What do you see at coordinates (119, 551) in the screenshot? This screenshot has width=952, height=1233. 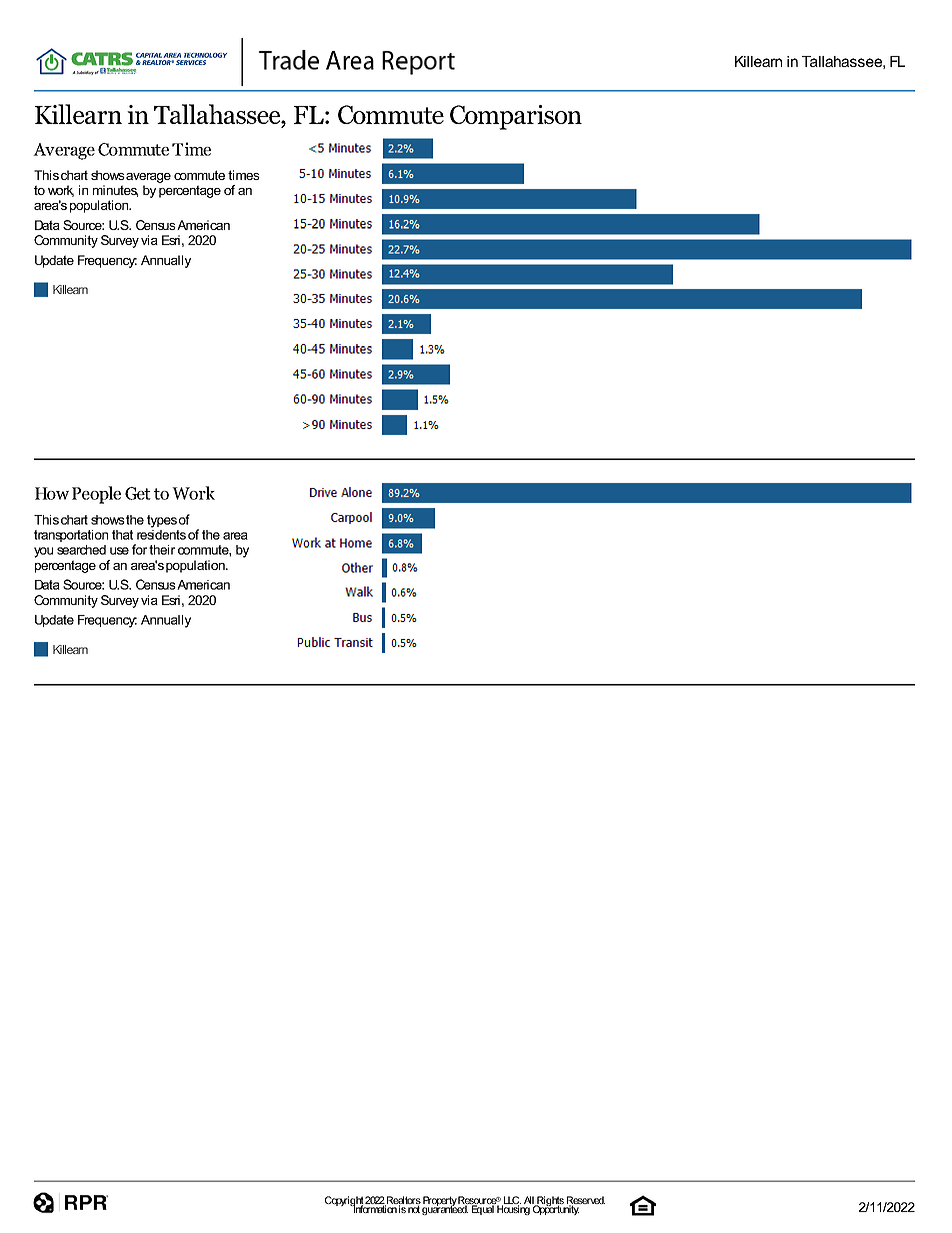 I see `use` at bounding box center [119, 551].
